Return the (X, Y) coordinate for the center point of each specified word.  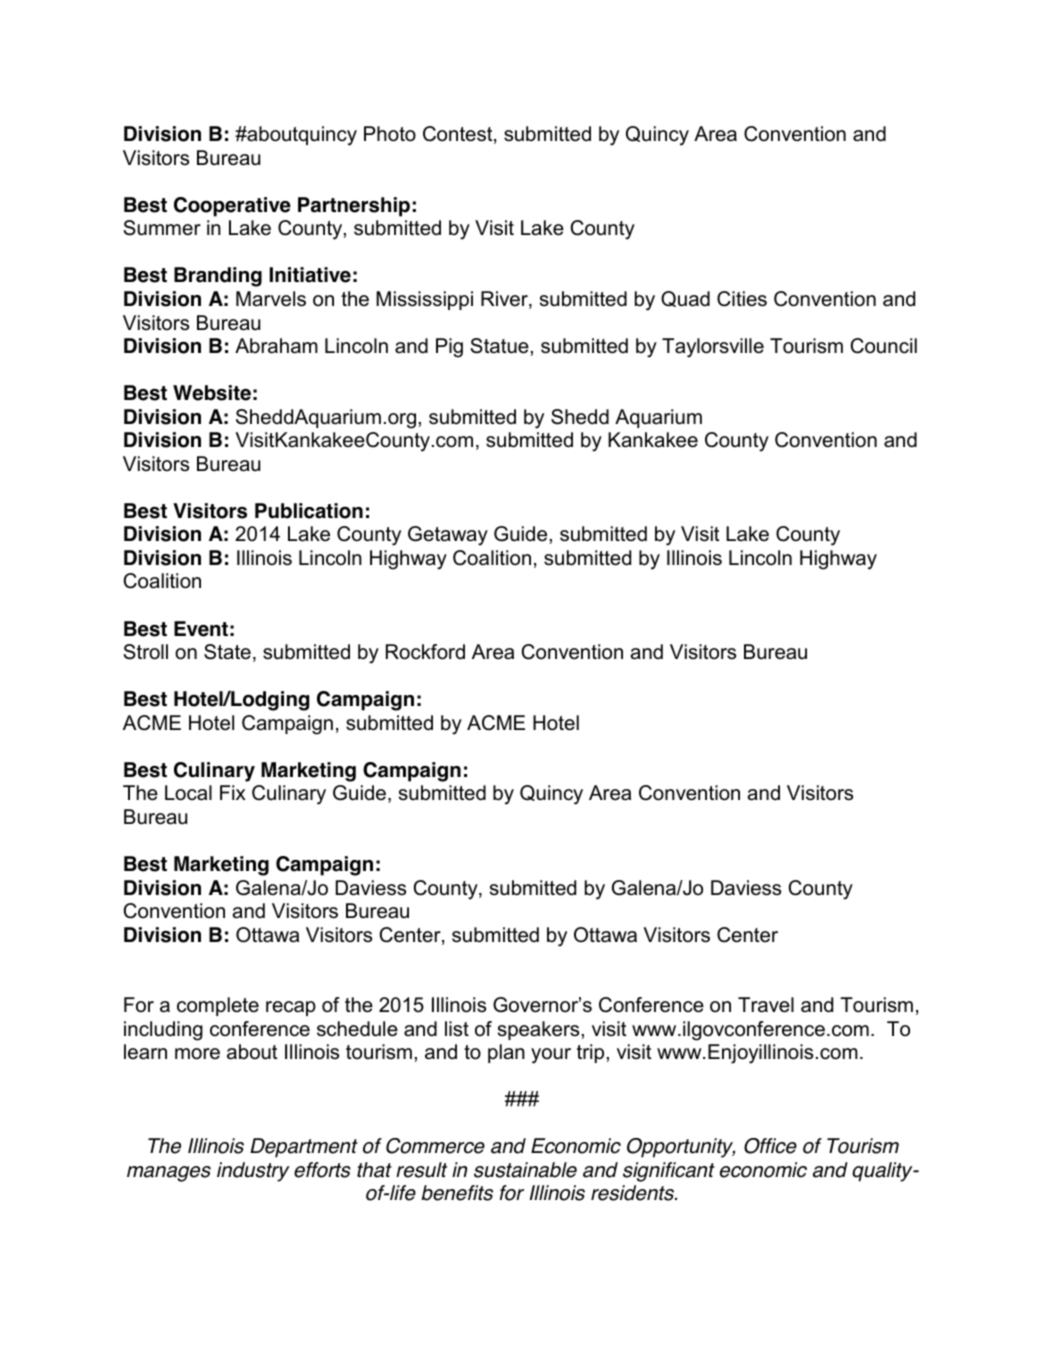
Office (770, 1146)
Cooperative (232, 207)
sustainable (525, 1170)
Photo (390, 134)
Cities (742, 299)
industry (253, 1172)
